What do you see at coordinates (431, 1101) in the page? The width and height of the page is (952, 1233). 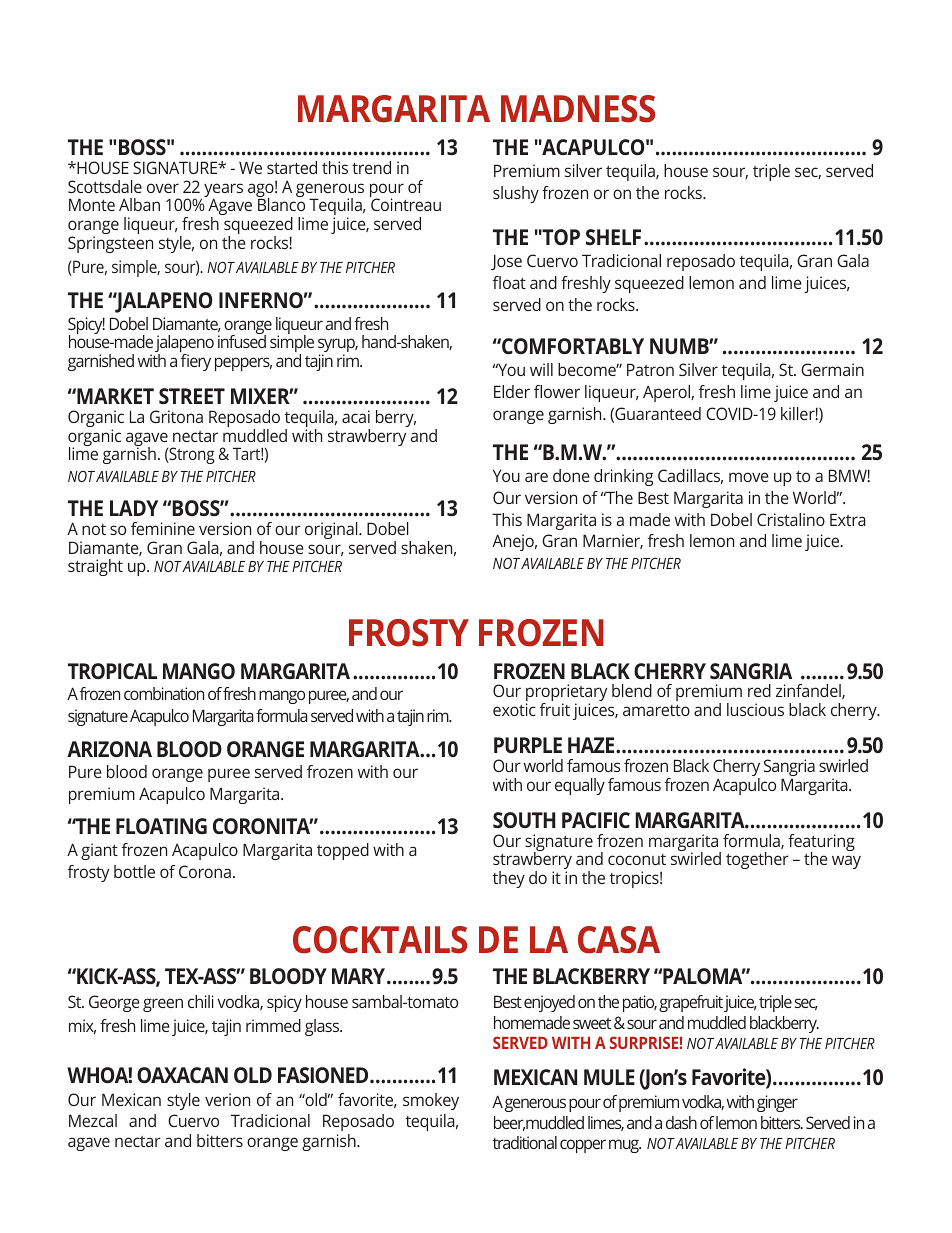 I see `smokey` at bounding box center [431, 1101].
